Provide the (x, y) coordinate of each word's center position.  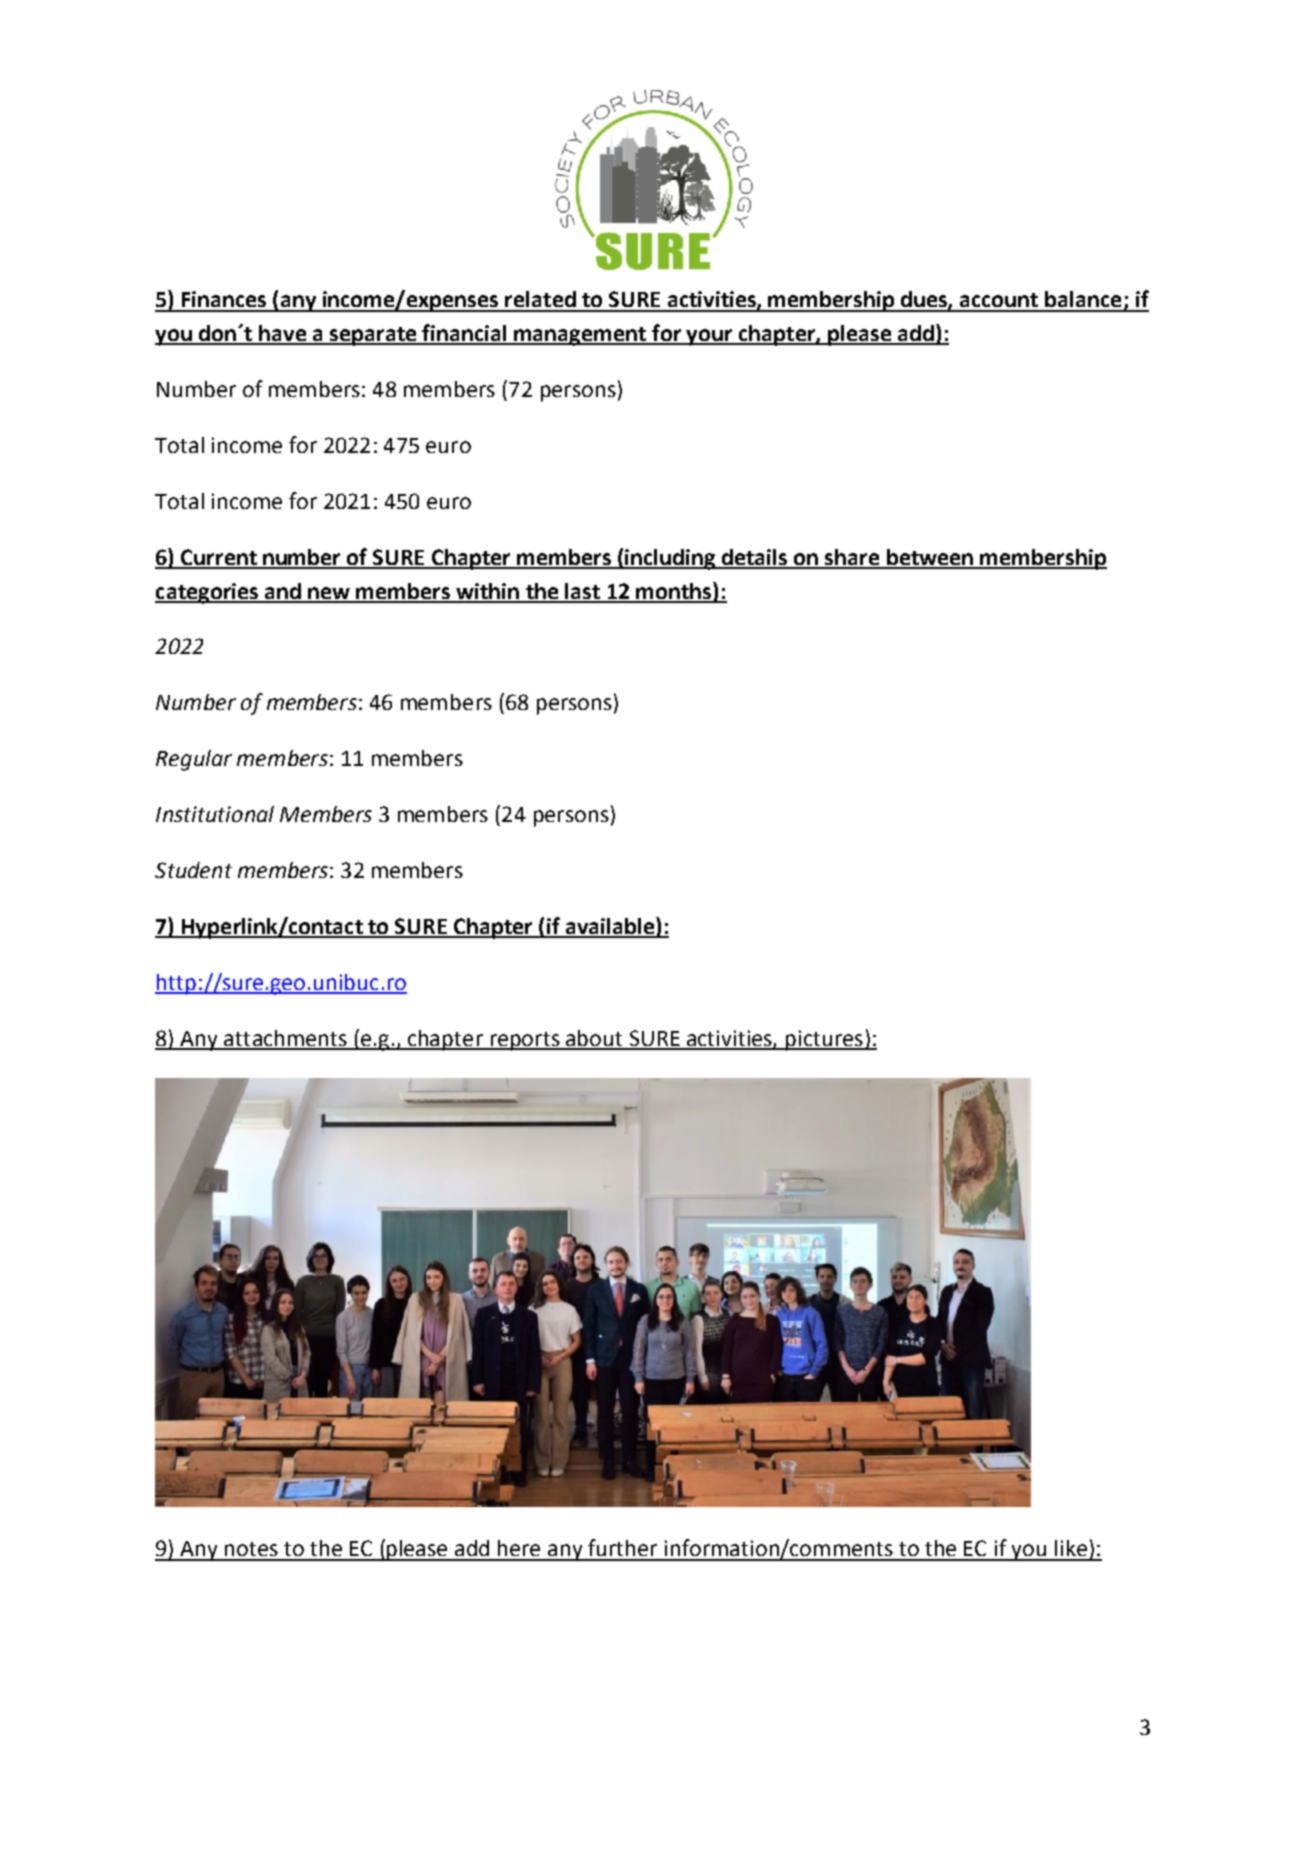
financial (465, 334)
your (709, 337)
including (670, 559)
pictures (824, 1040)
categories (208, 593)
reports (525, 1041)
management (581, 336)
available (609, 927)
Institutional (215, 814)
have (282, 334)
